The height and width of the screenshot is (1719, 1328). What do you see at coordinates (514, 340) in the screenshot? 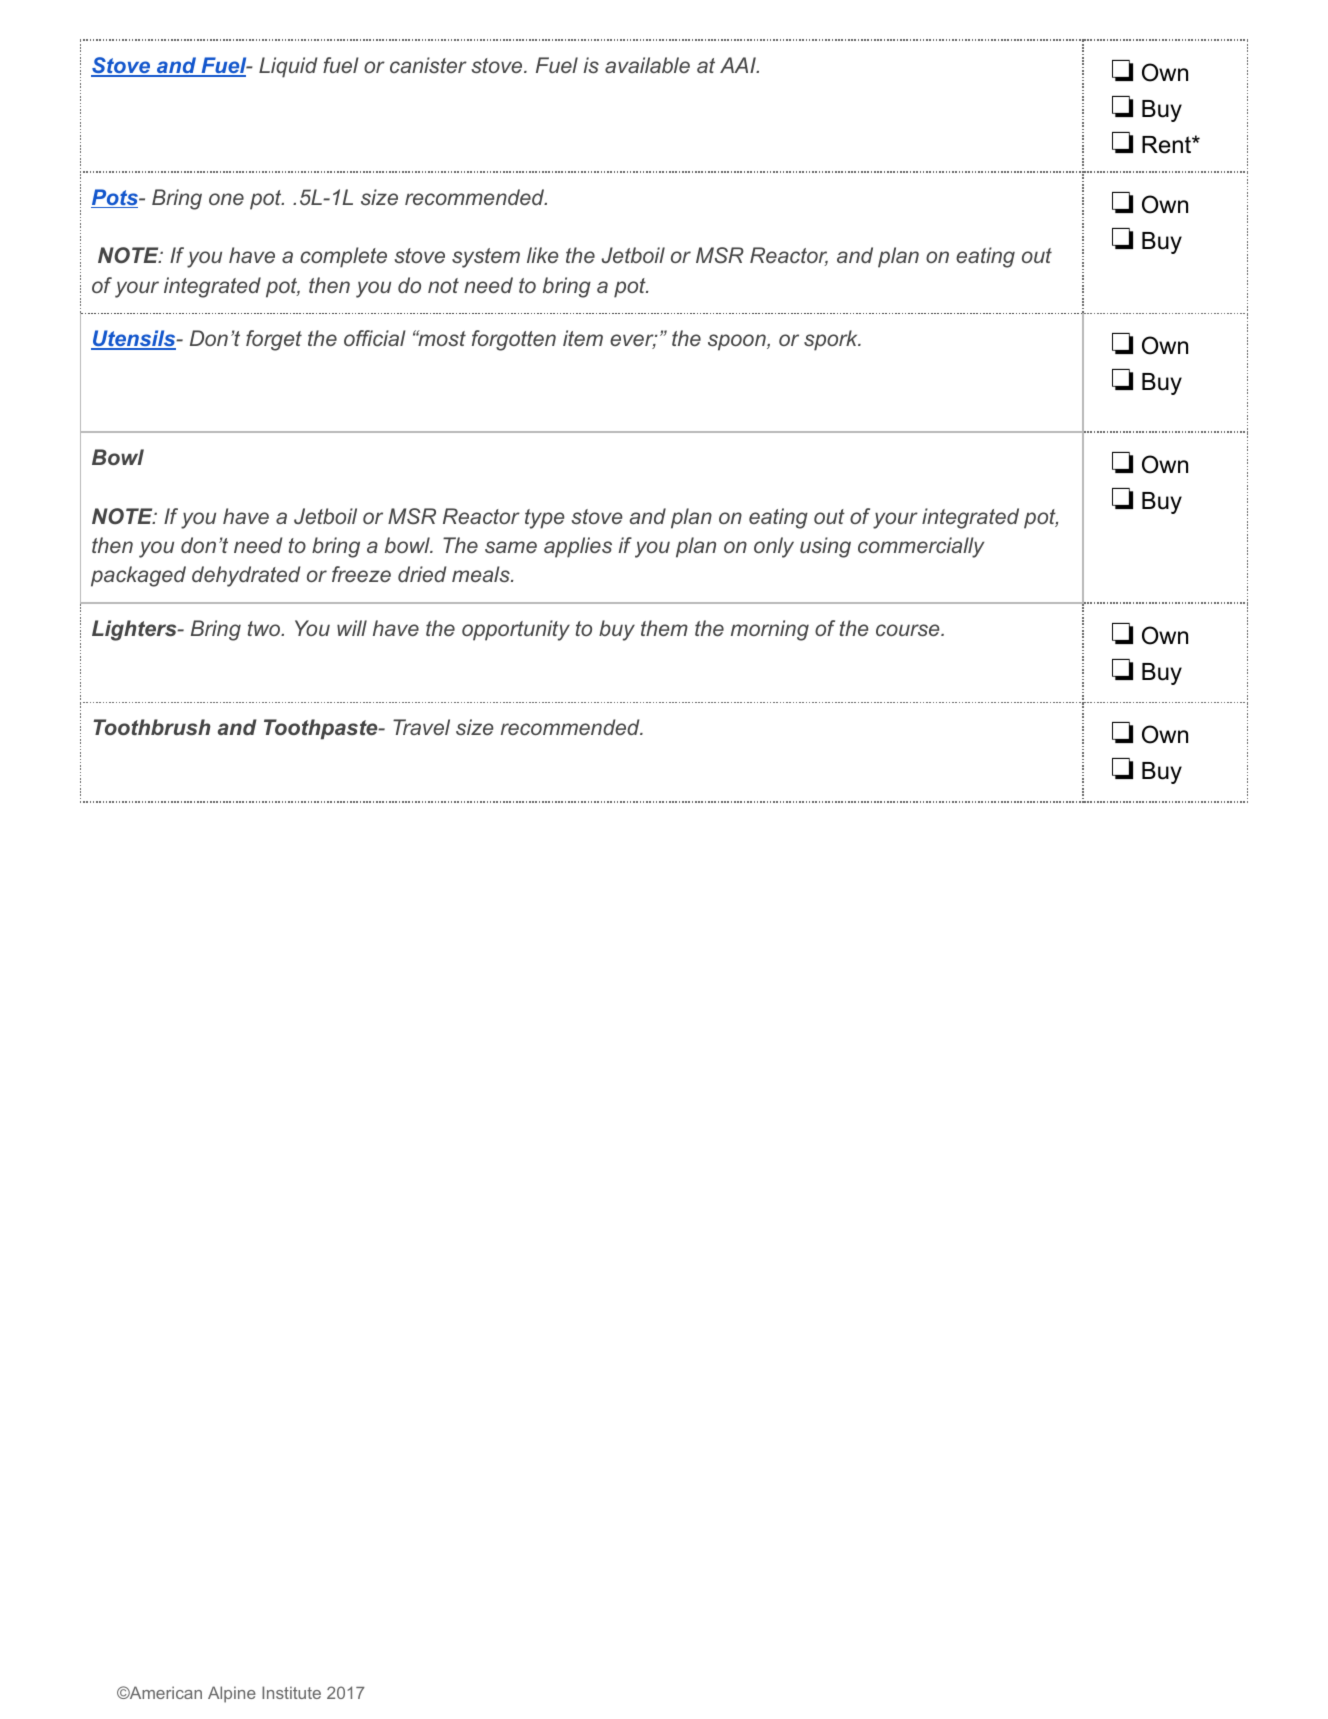
I see `forgotten` at bounding box center [514, 340].
